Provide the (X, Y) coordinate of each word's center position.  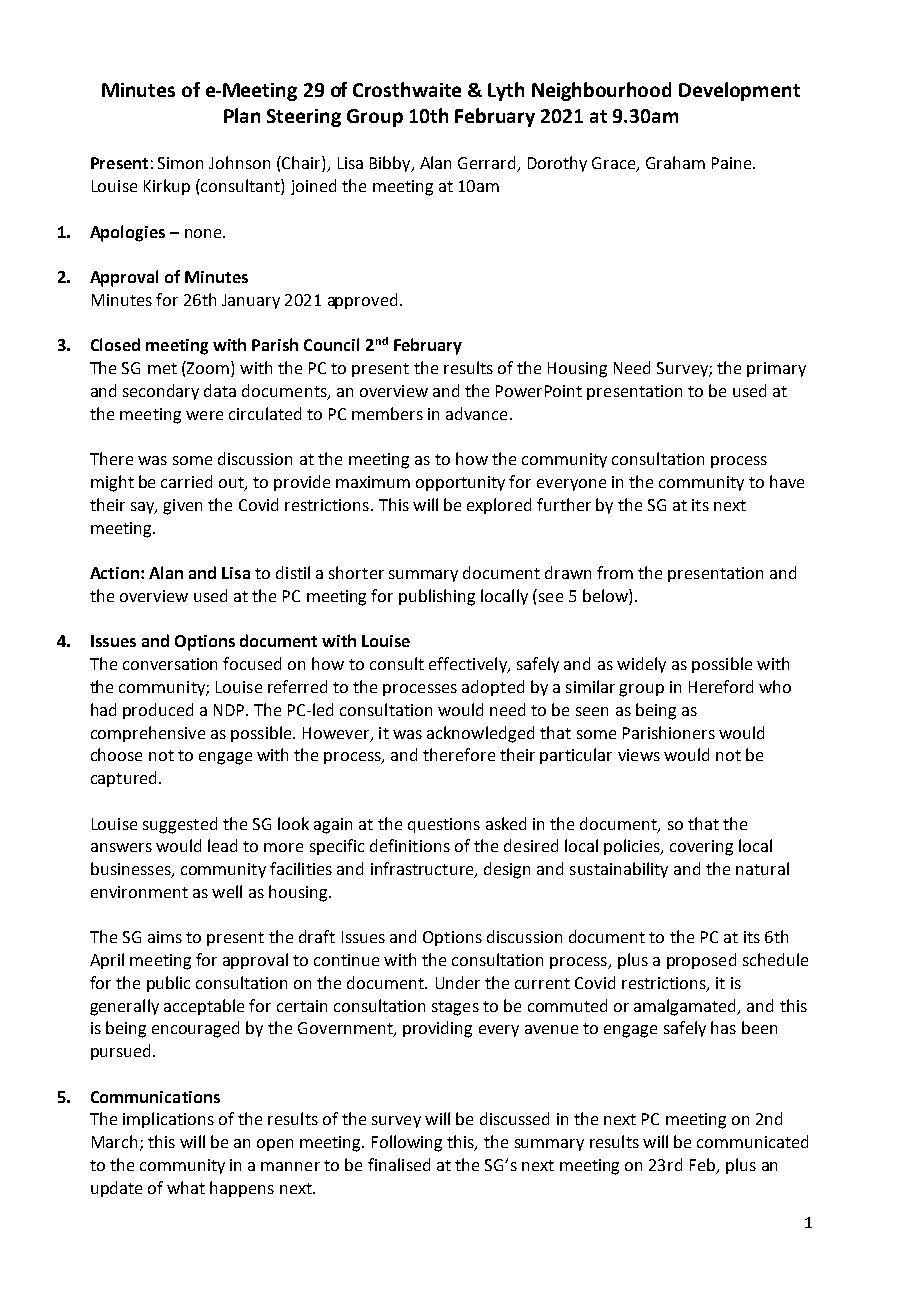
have (787, 481)
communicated (752, 1141)
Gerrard (488, 164)
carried (186, 481)
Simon (180, 163)
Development (739, 91)
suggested (180, 825)
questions (444, 825)
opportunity (460, 483)
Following (407, 1143)
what (186, 1187)
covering (701, 848)
